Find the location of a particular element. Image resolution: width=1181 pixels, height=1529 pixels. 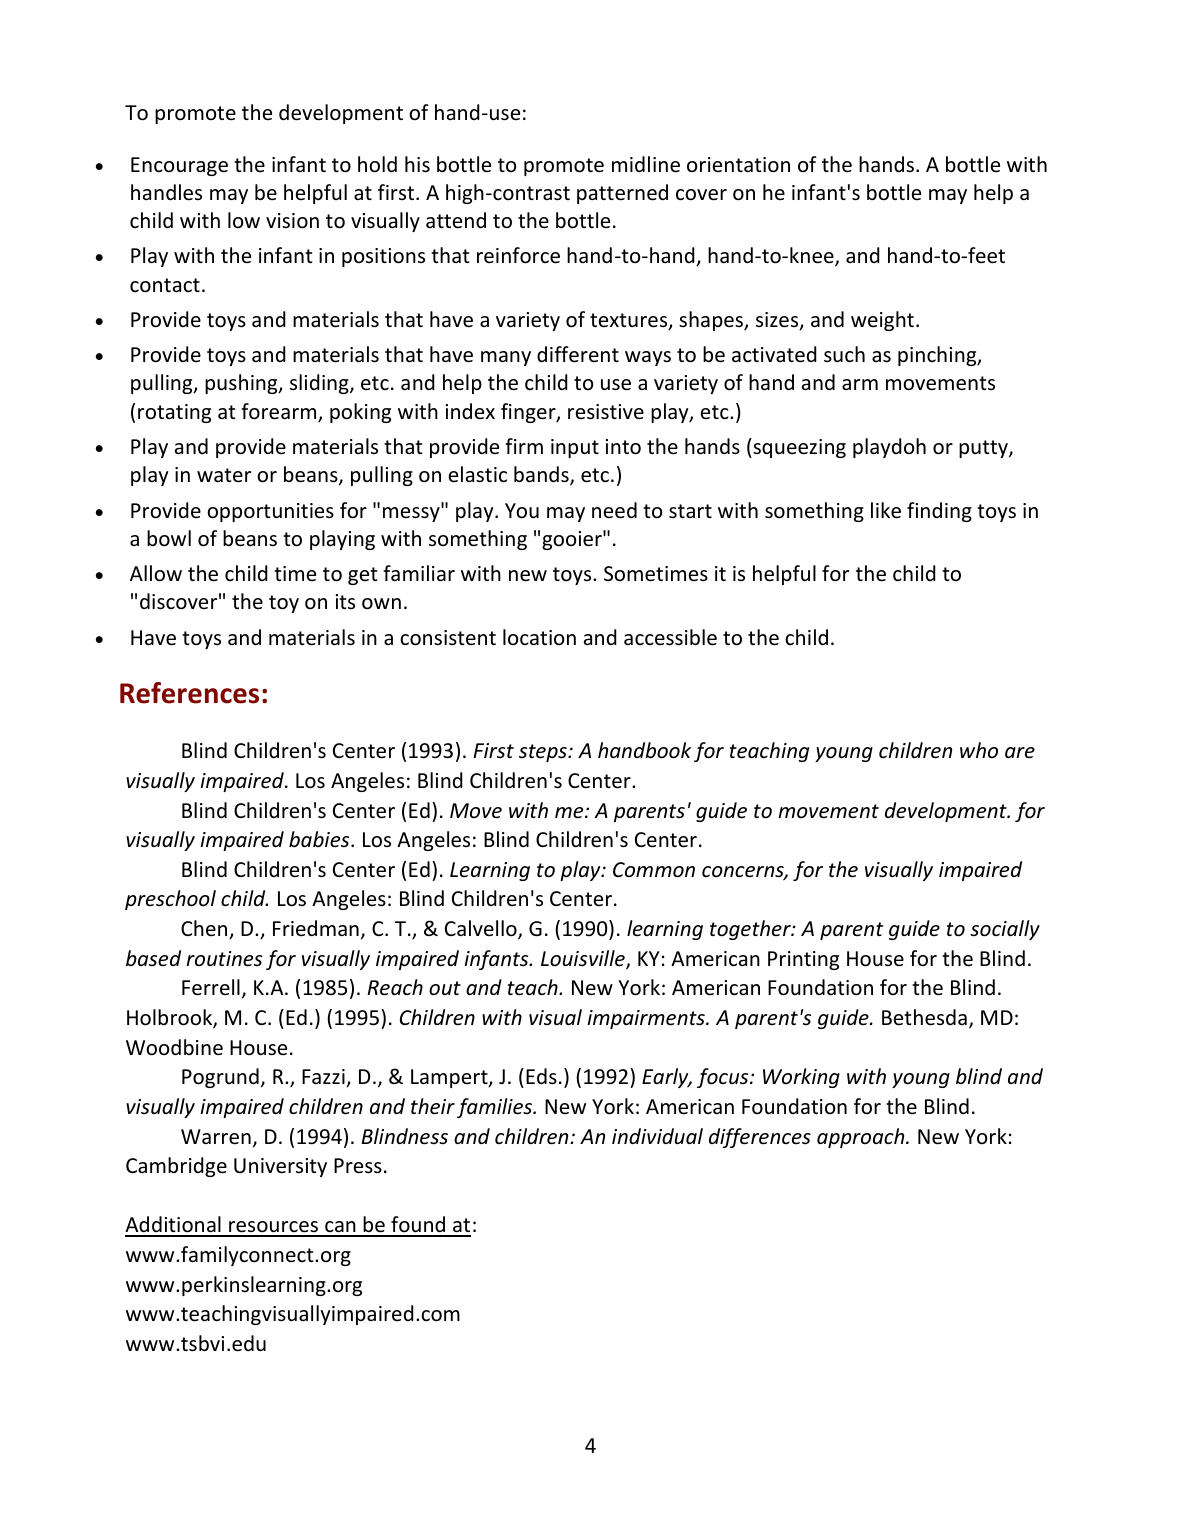

References is located at coordinates (189, 693).
